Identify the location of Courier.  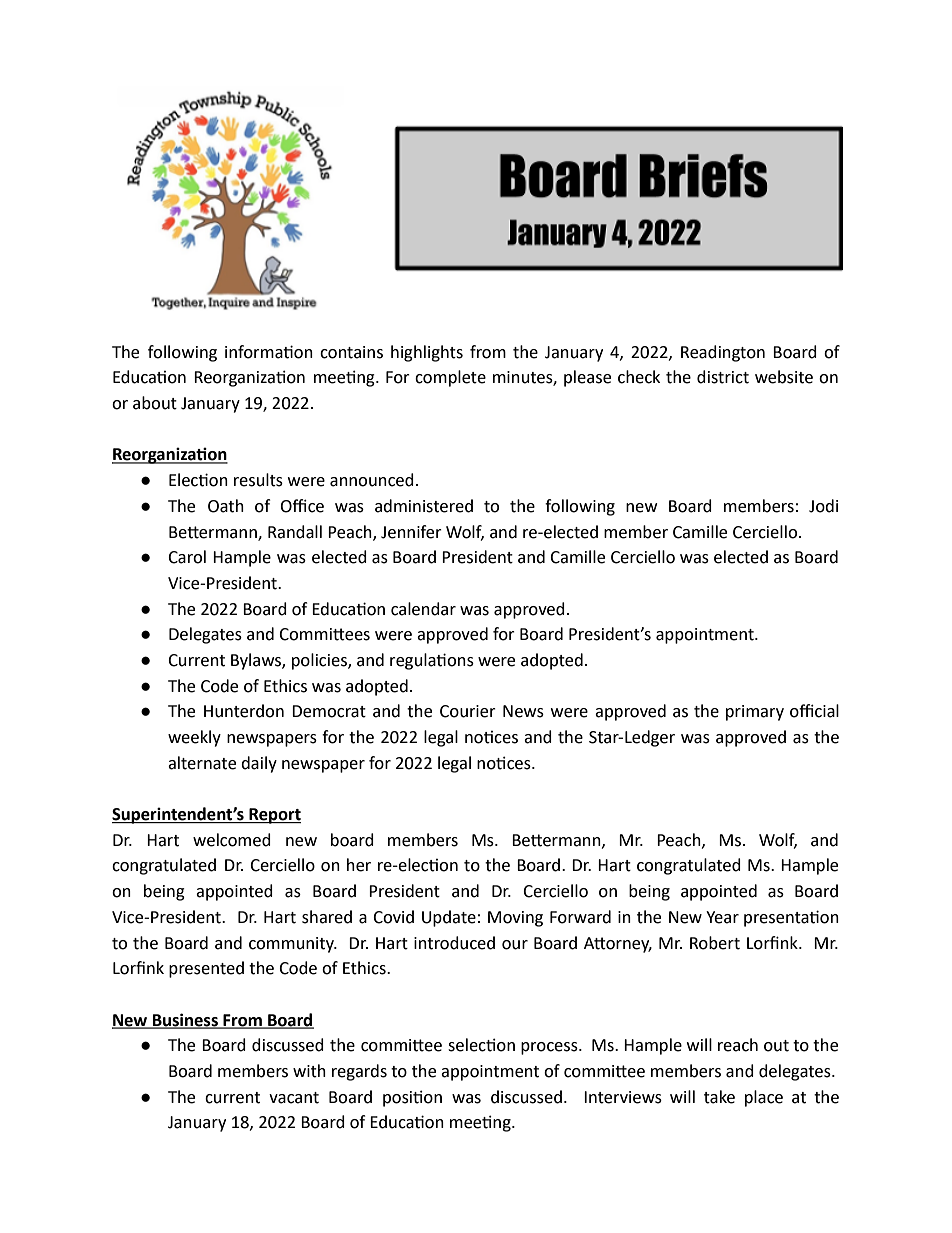
(468, 711).
